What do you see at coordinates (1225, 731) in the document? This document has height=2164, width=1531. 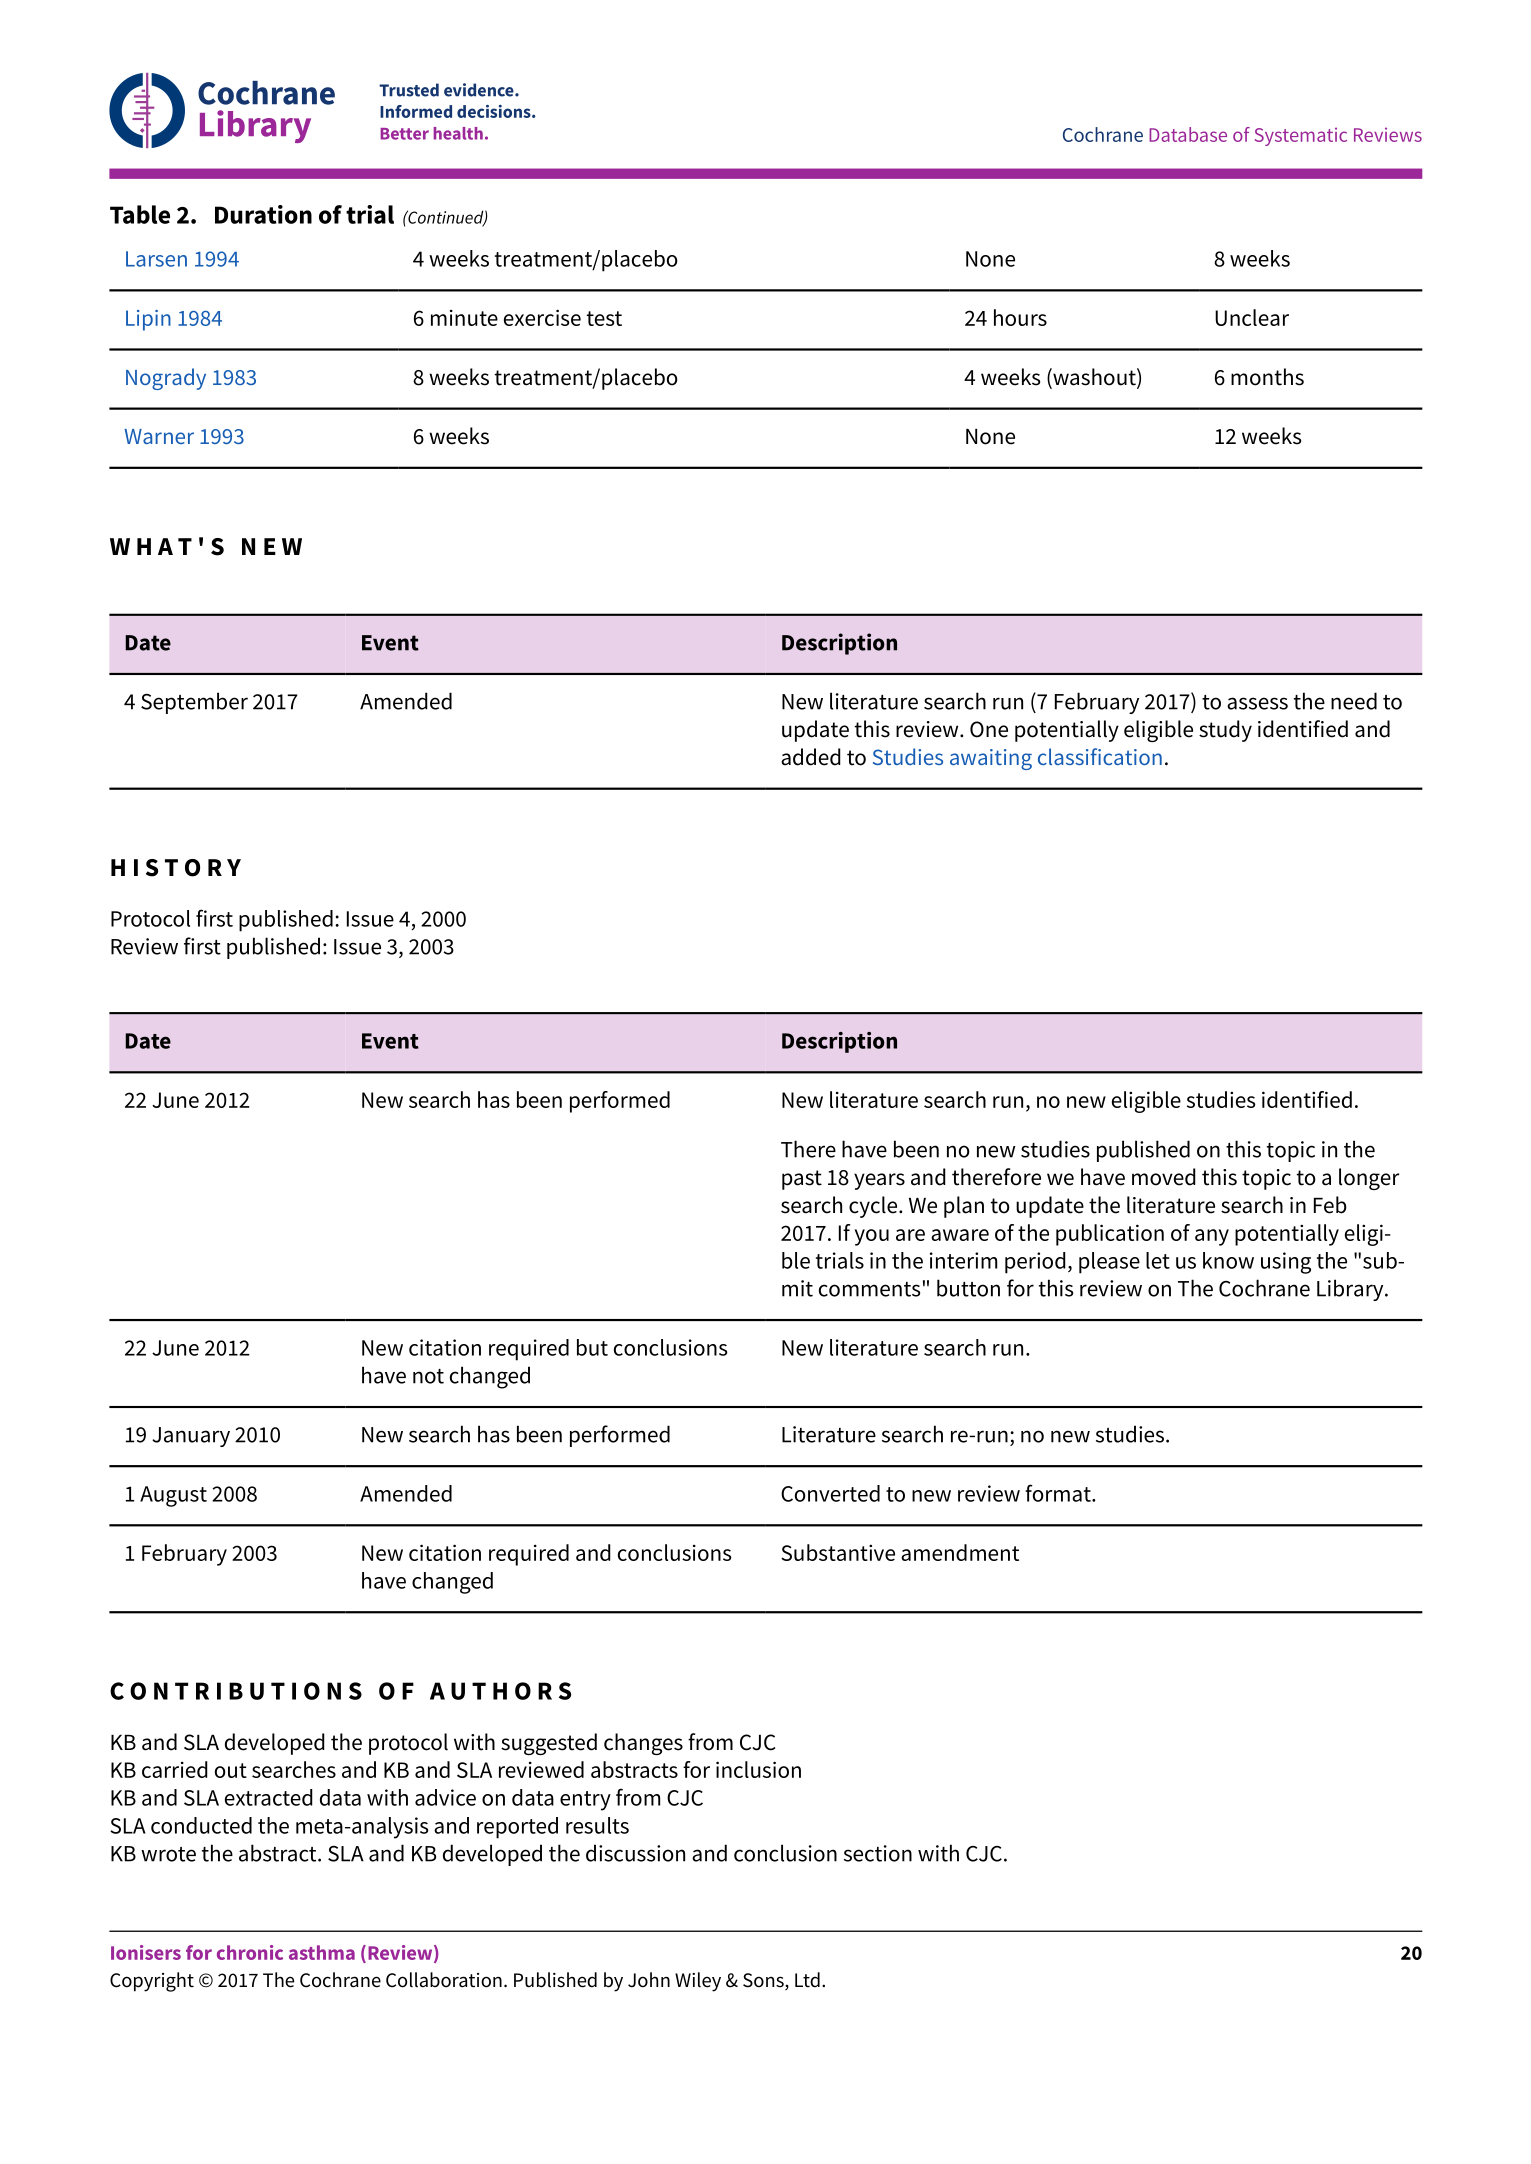 I see `study` at bounding box center [1225, 731].
